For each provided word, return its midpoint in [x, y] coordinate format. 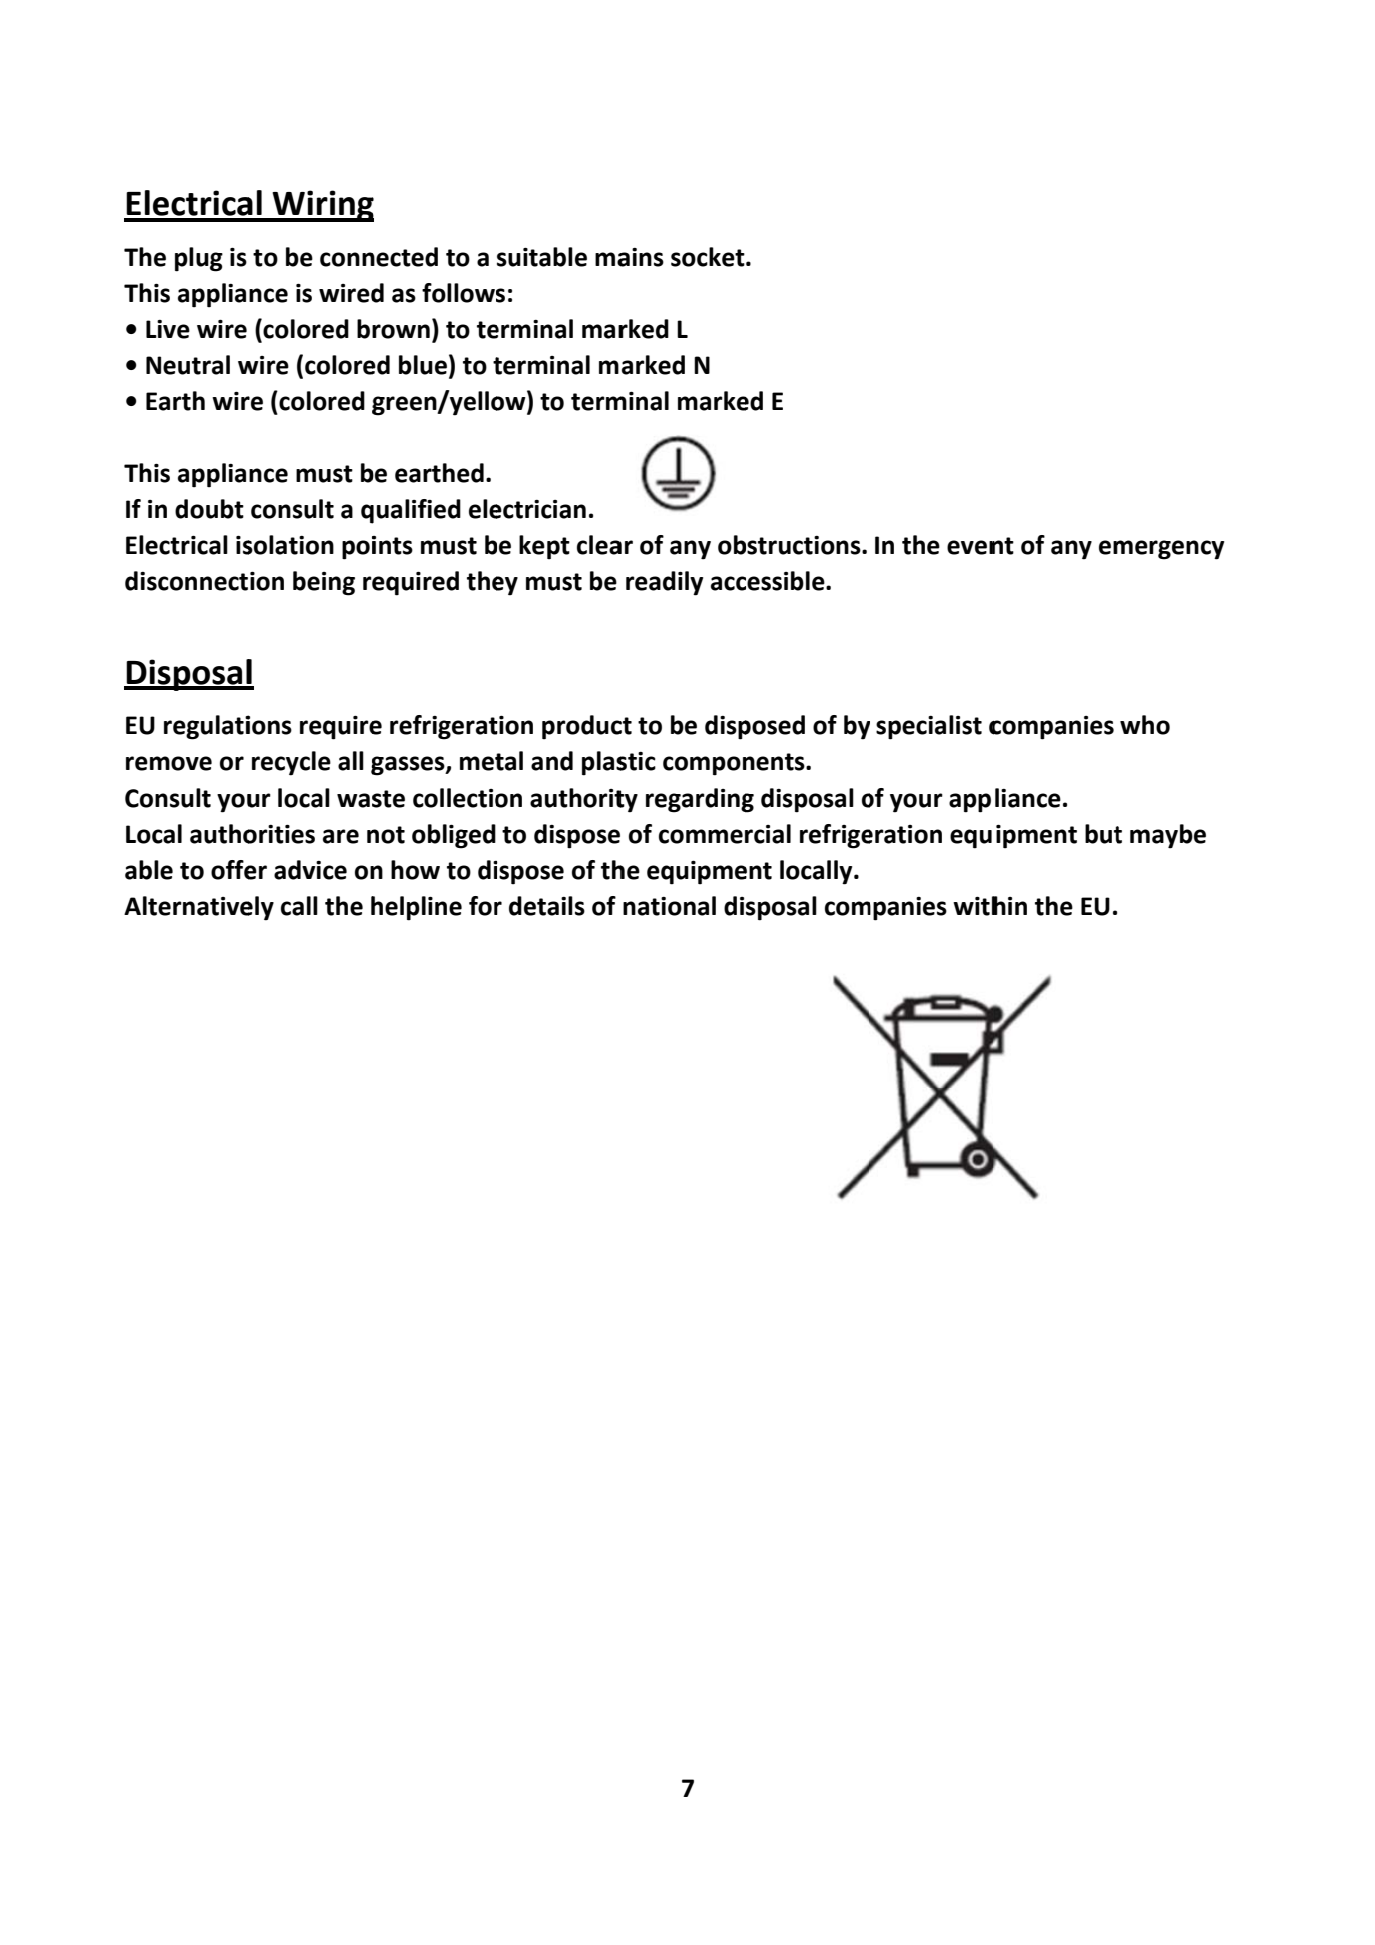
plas [605, 763]
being [324, 583]
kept [544, 547]
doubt [209, 509]
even [975, 547]
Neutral [188, 365]
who [1145, 725]
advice [310, 870]
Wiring [322, 206]
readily [664, 583]
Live [168, 329]
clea [599, 545]
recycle [291, 763]
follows [463, 293]
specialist [929, 727]
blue [423, 365]
